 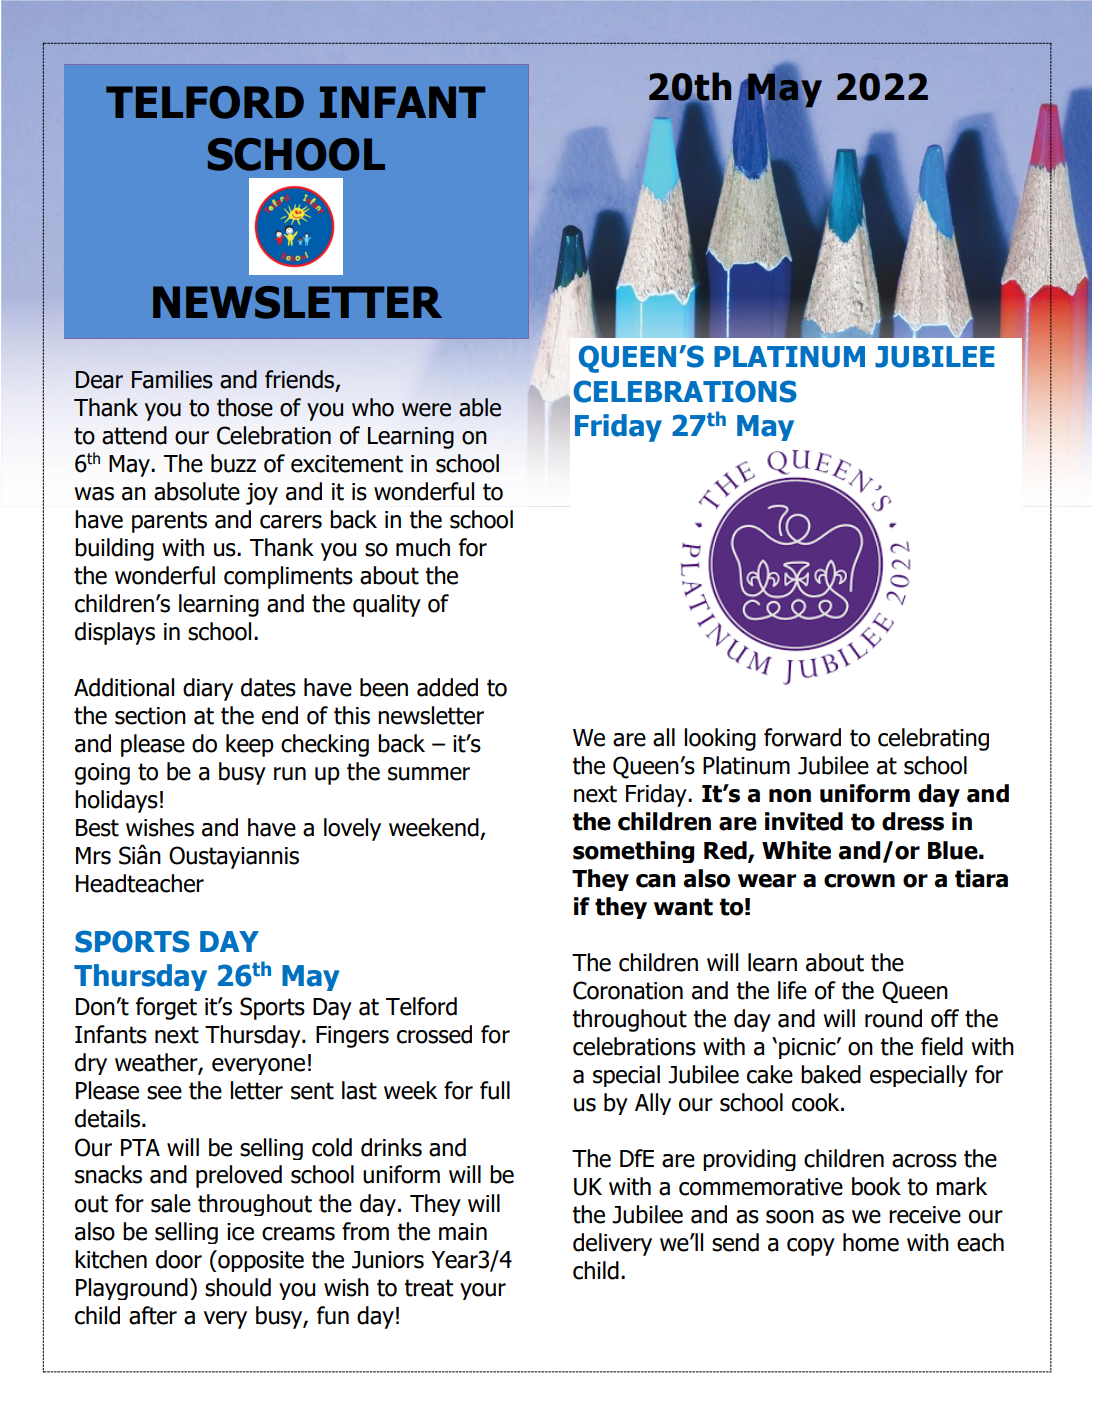 I want to click on those, so click(x=245, y=407).
